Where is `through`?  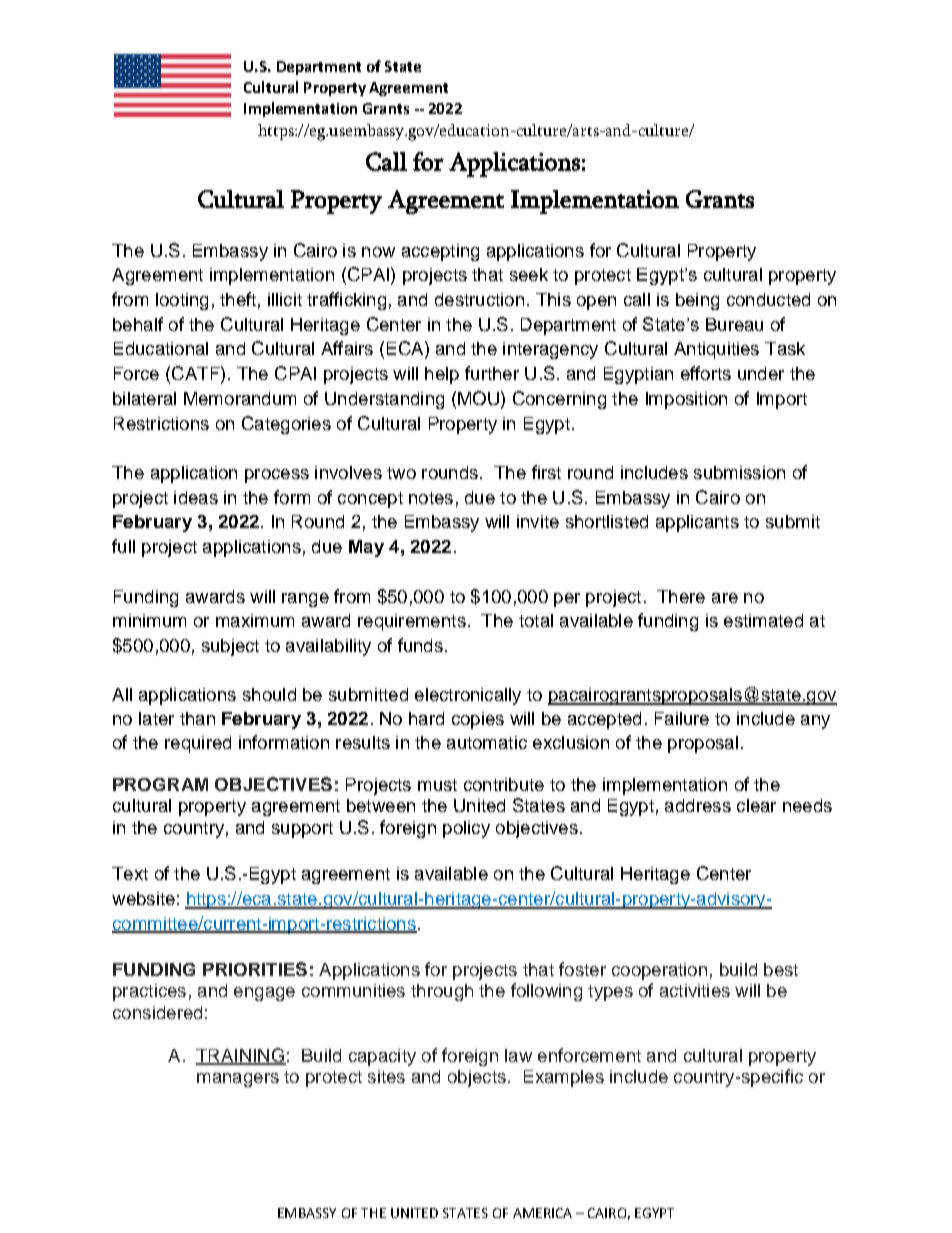 through is located at coordinates (442, 992).
